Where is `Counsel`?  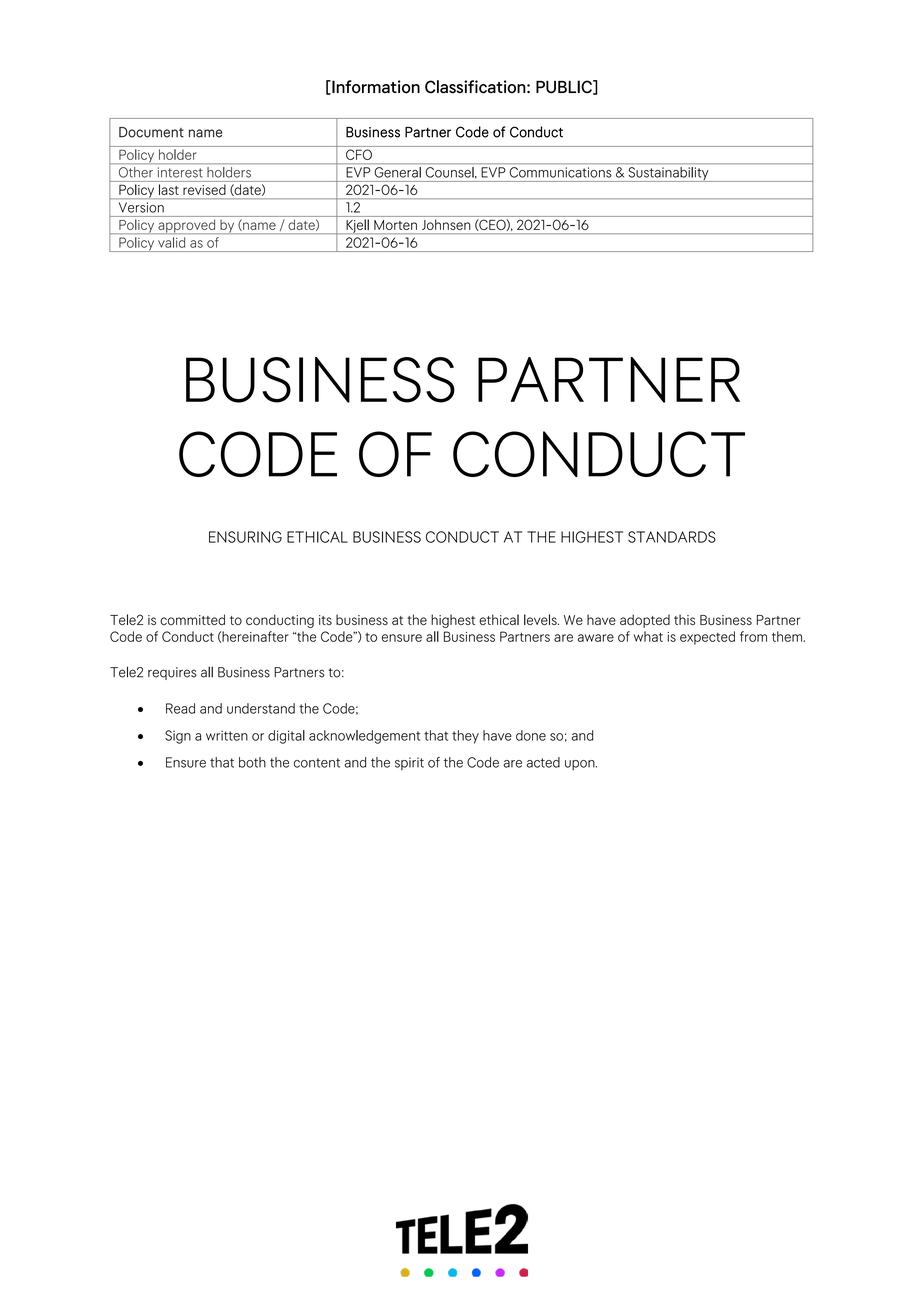 Counsel is located at coordinates (451, 172).
